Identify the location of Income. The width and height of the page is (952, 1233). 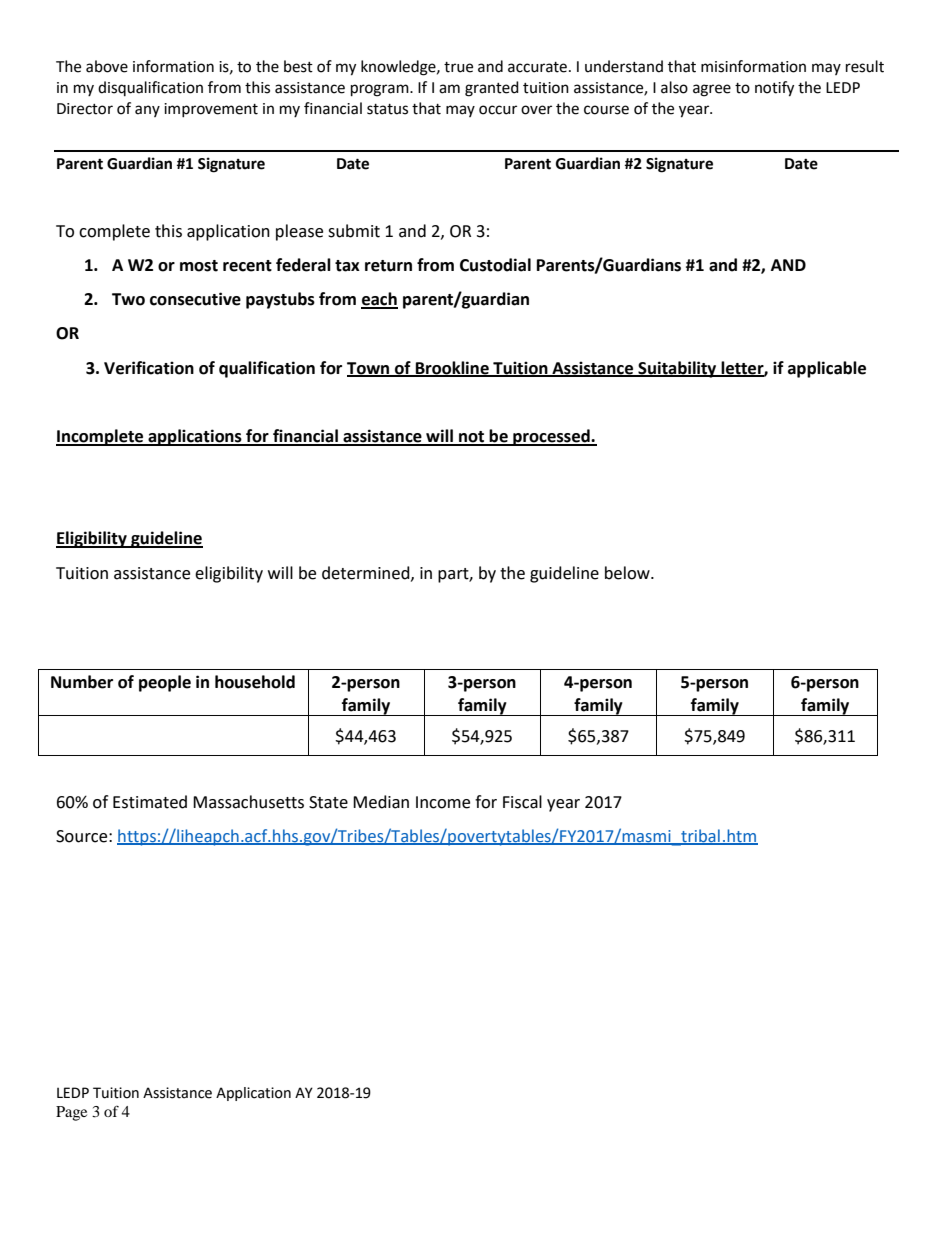
(443, 802).
